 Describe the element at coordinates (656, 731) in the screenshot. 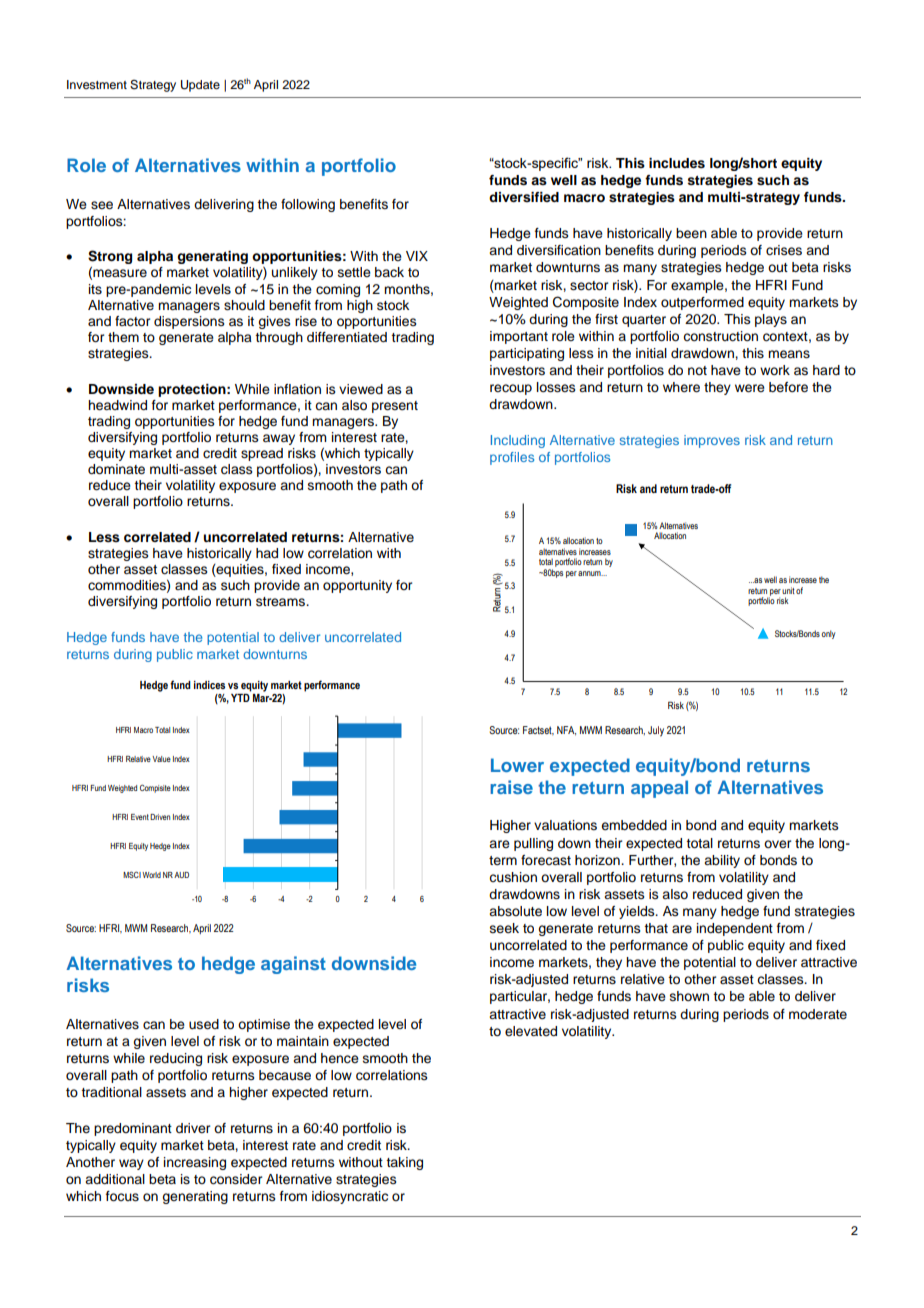

I see `July` at that location.
